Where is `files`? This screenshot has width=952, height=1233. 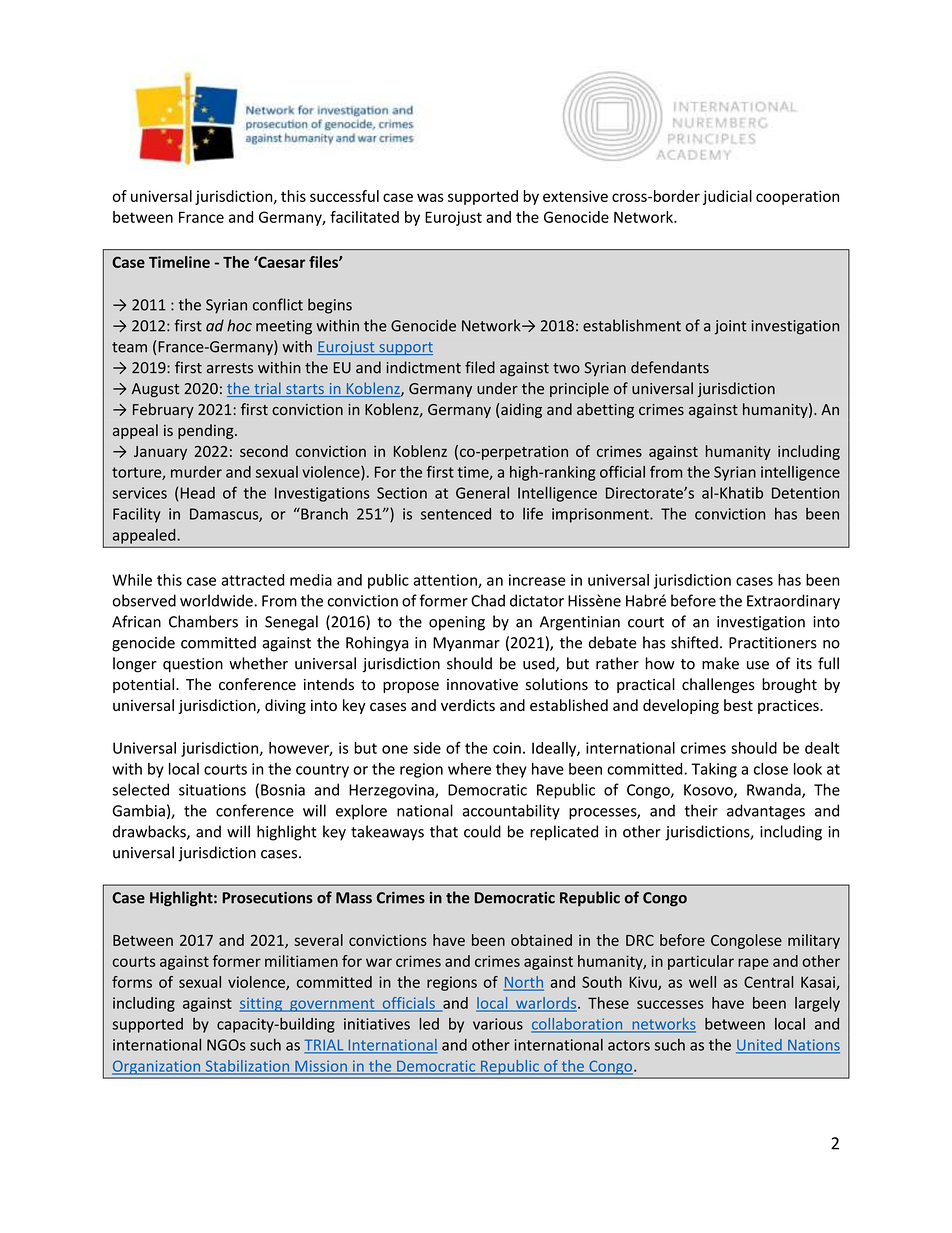
files is located at coordinates (324, 262).
